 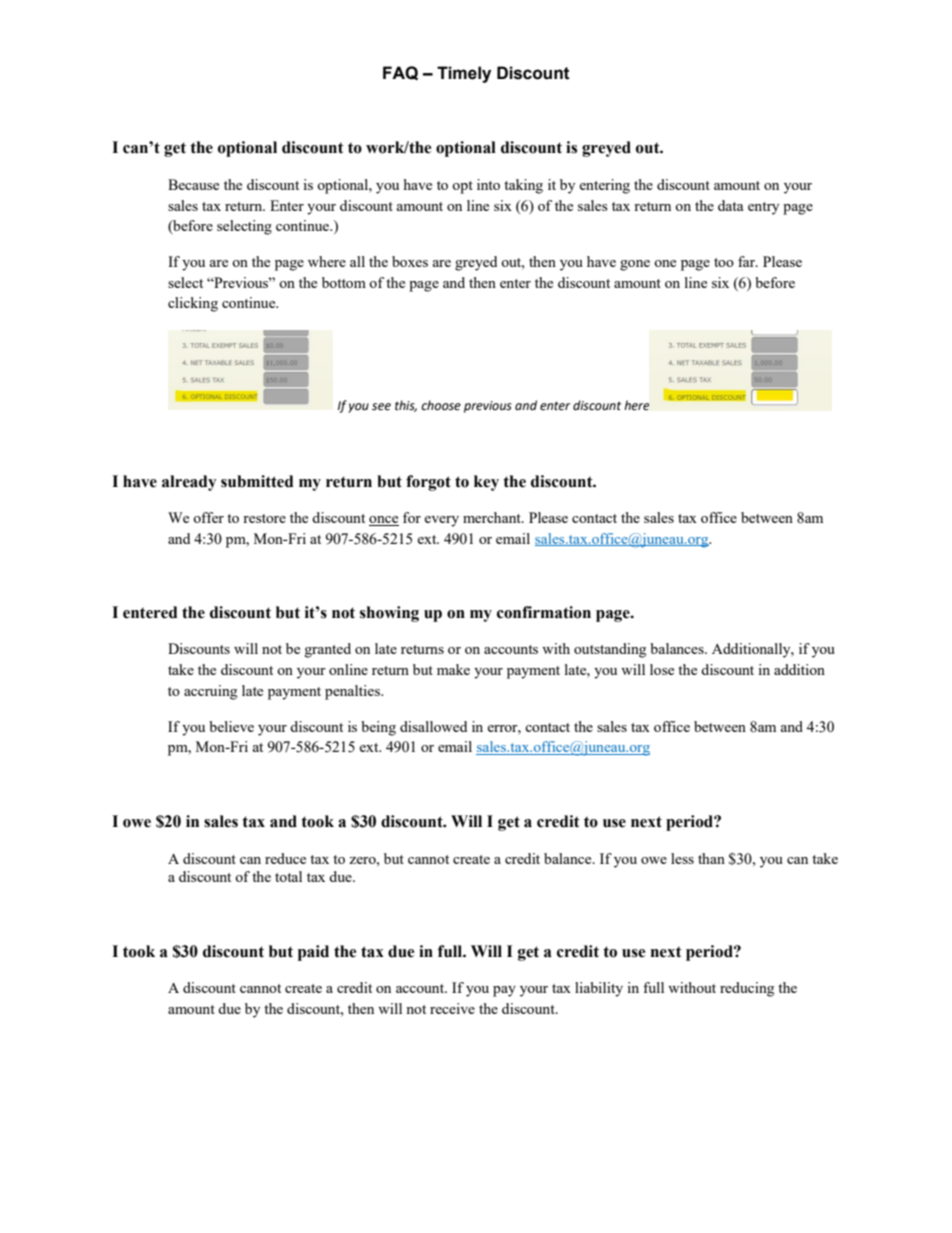 I want to click on data, so click(x=730, y=205).
